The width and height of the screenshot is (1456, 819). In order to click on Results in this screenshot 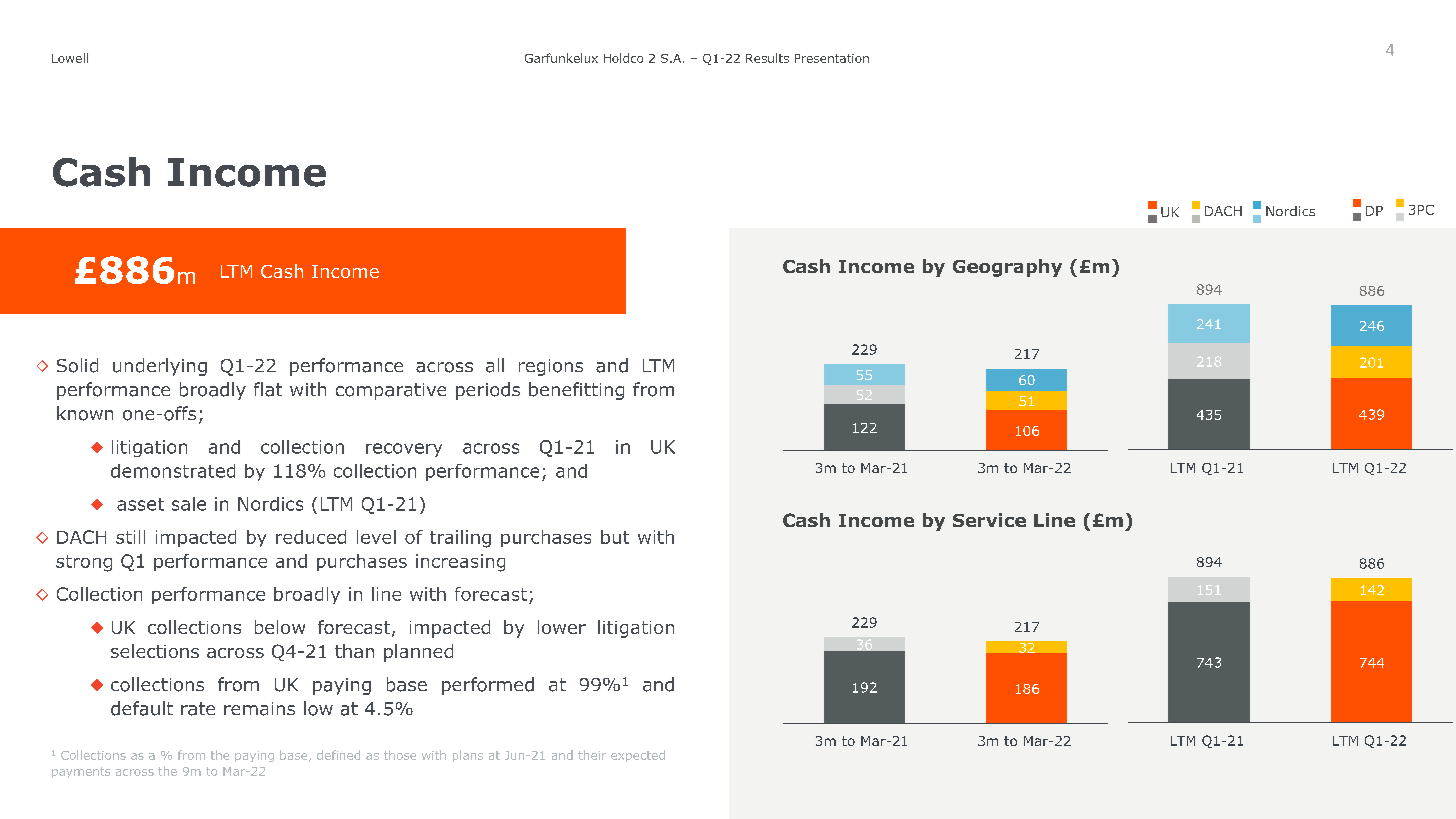, I will do `click(767, 58)`.
